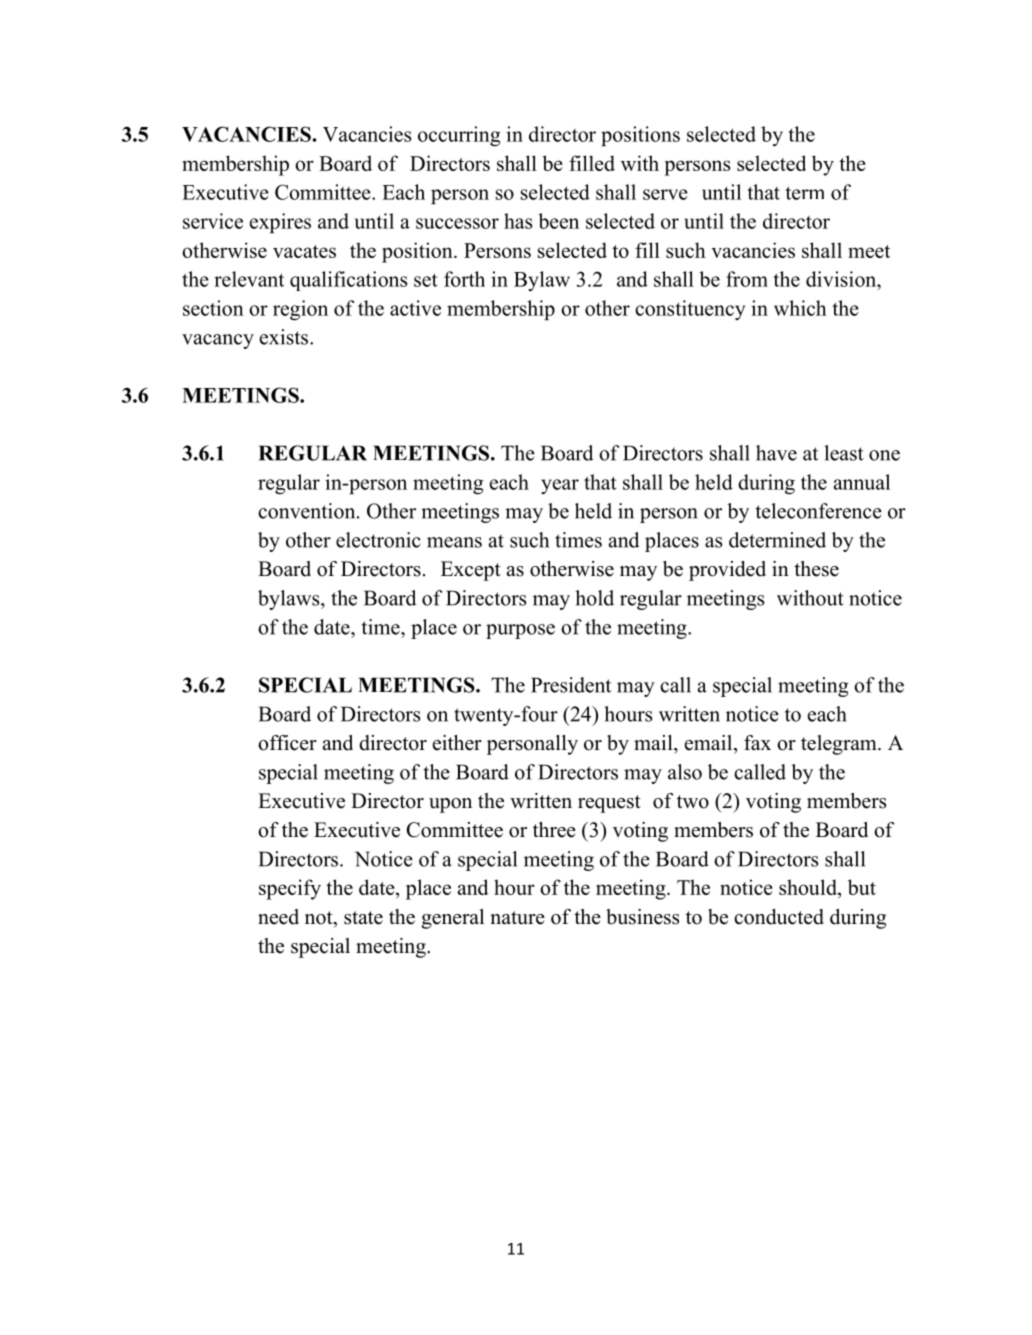 Image resolution: width=1032 pixels, height=1335 pixels. I want to click on forth, so click(464, 279).
